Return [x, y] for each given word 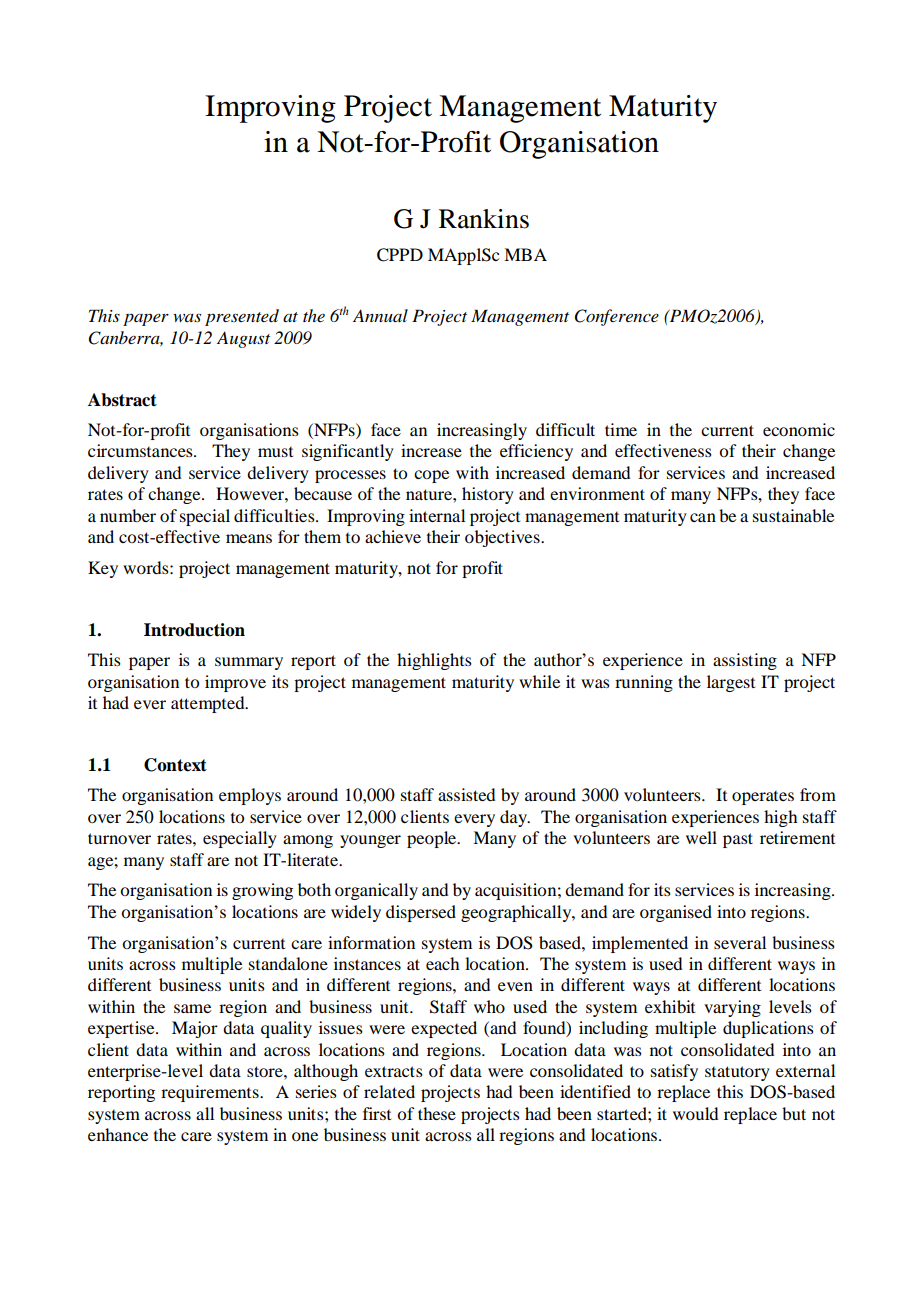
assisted [466, 794]
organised [676, 913]
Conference [617, 317]
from [818, 794]
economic [799, 429]
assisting [745, 661]
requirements [211, 1093]
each [442, 963]
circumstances [141, 450]
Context [175, 765]
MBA [525, 254]
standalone [288, 963]
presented [242, 317]
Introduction [194, 630]
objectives [503, 538]
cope [431, 476]
